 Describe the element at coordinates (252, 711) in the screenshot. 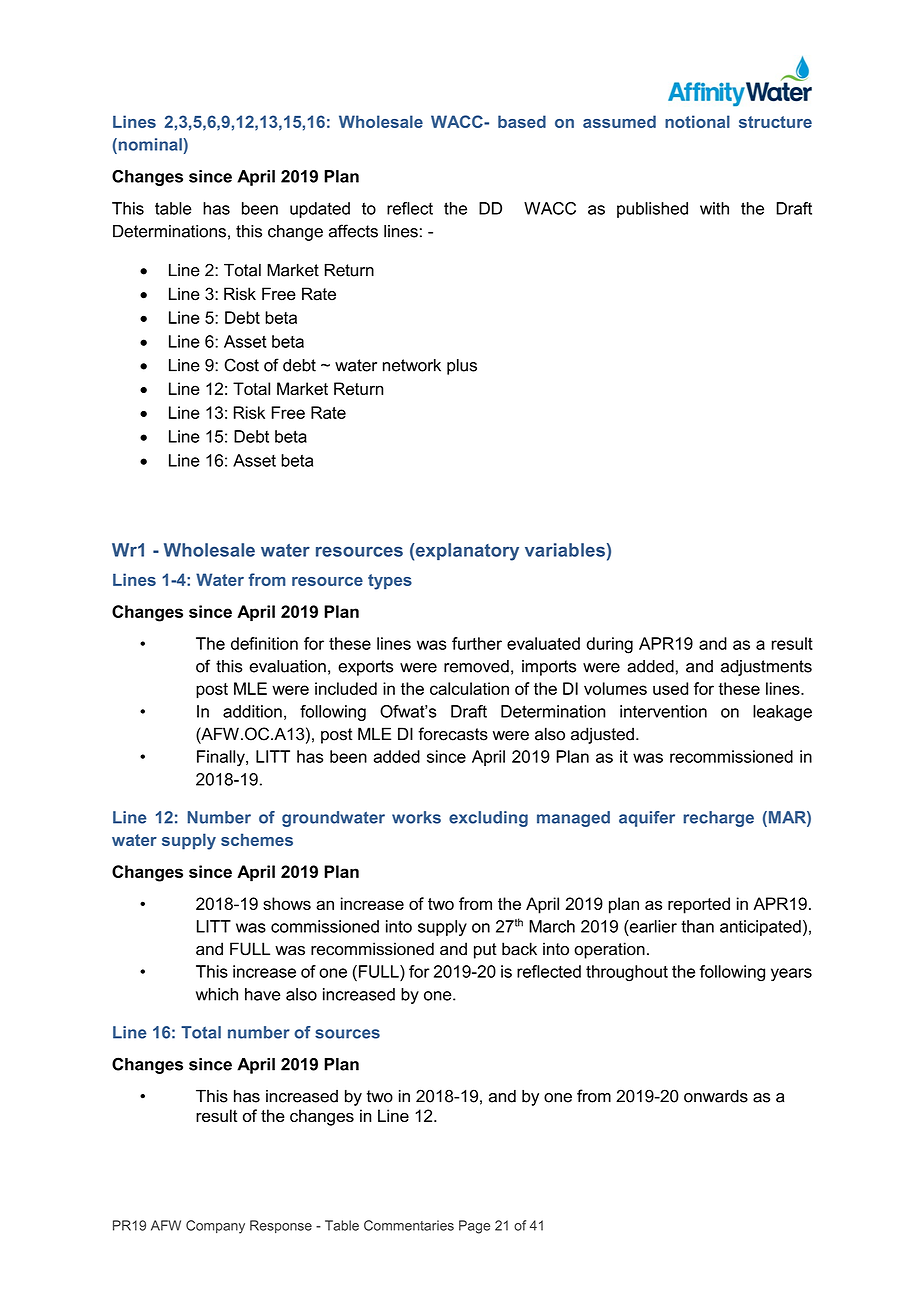

I see `addition` at that location.
